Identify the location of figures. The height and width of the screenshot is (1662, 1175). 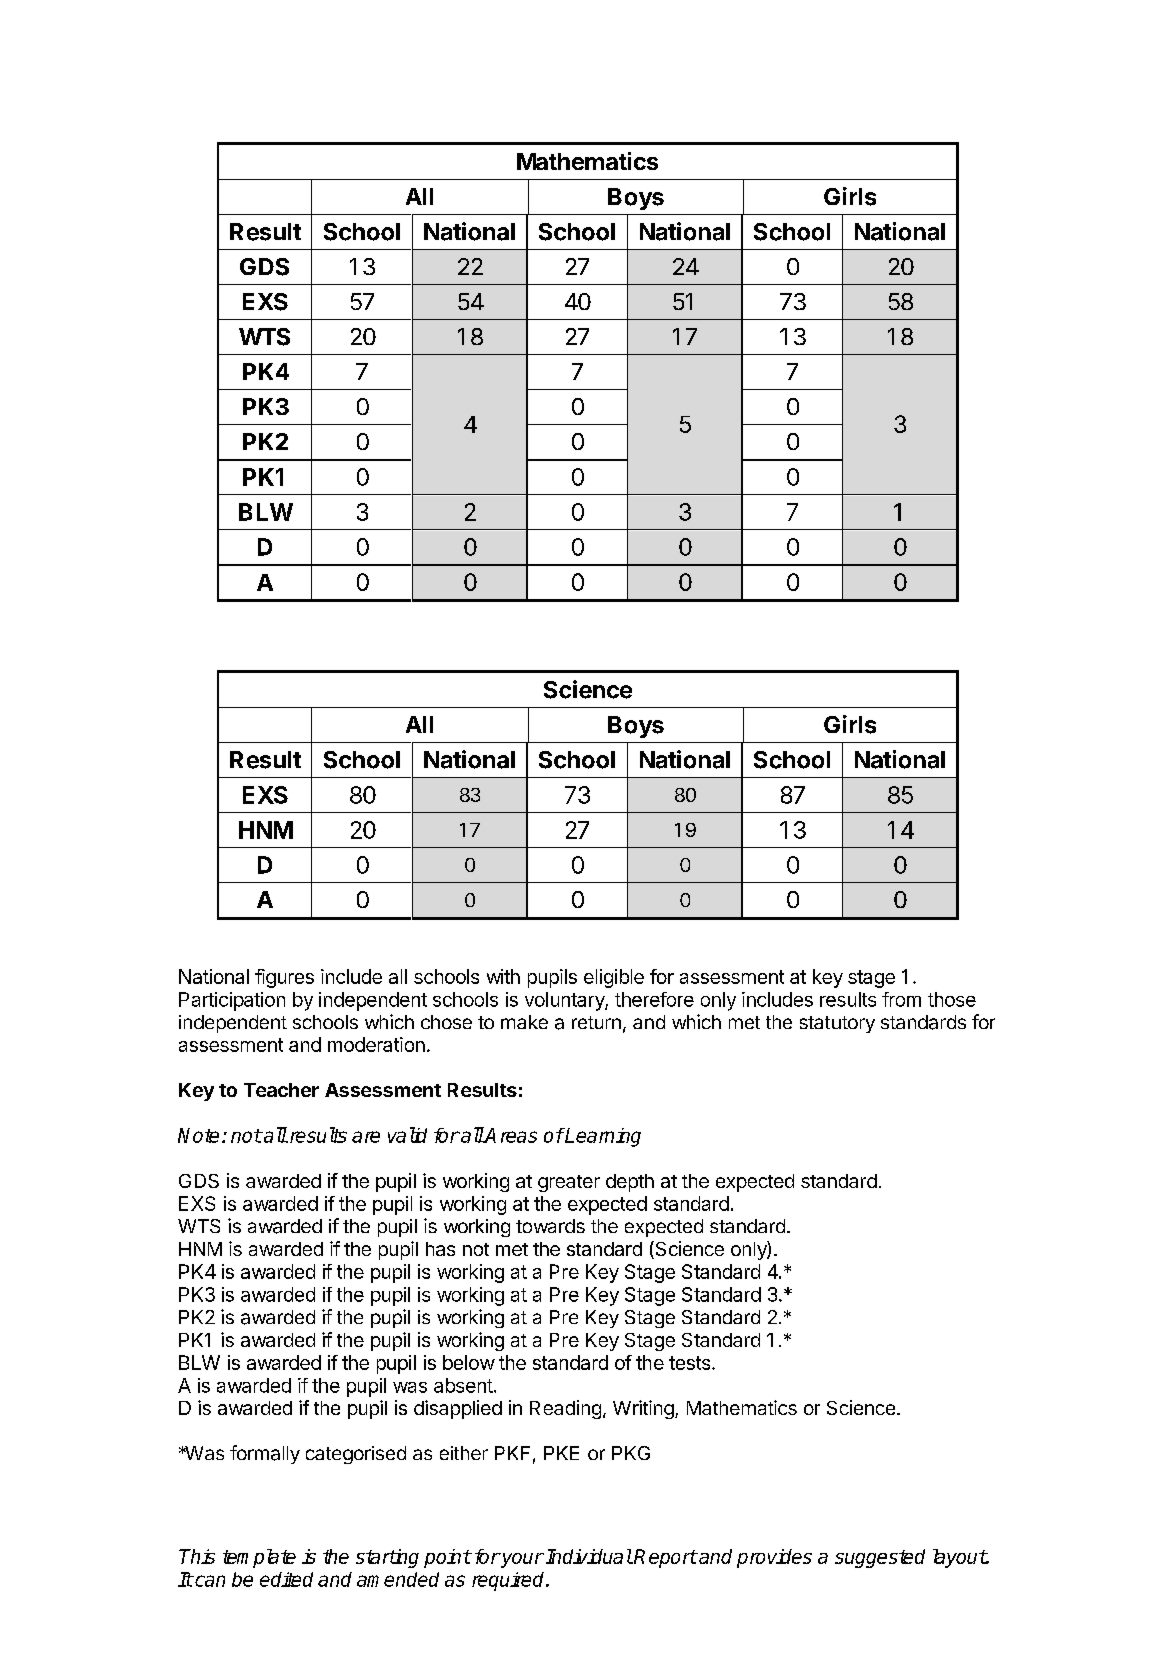
(284, 978).
